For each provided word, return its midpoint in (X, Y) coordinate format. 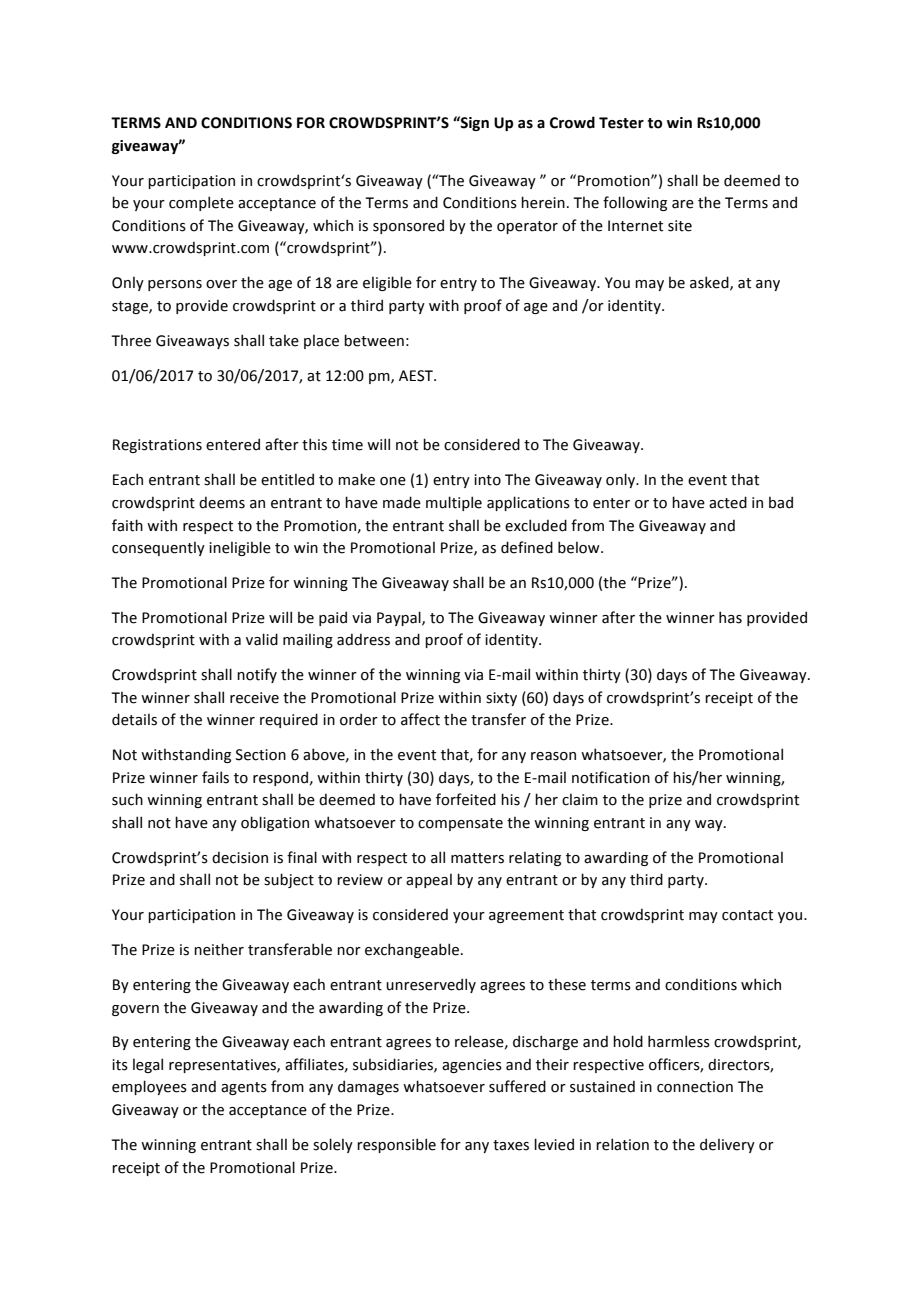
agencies (472, 1066)
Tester (621, 123)
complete (201, 203)
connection (695, 1087)
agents (244, 1088)
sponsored (408, 226)
